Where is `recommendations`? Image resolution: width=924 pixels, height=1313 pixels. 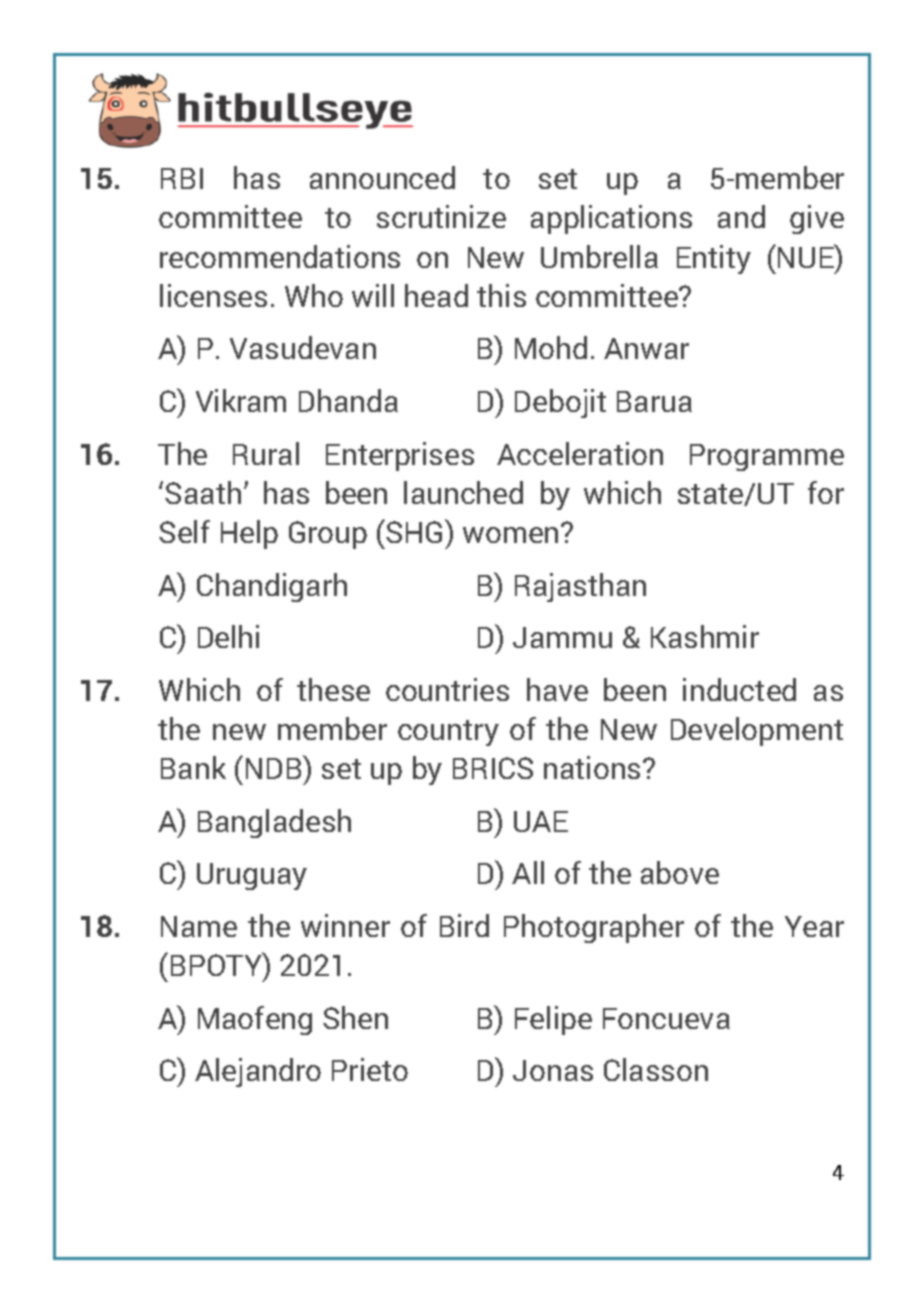
recommendations is located at coordinates (280, 256).
